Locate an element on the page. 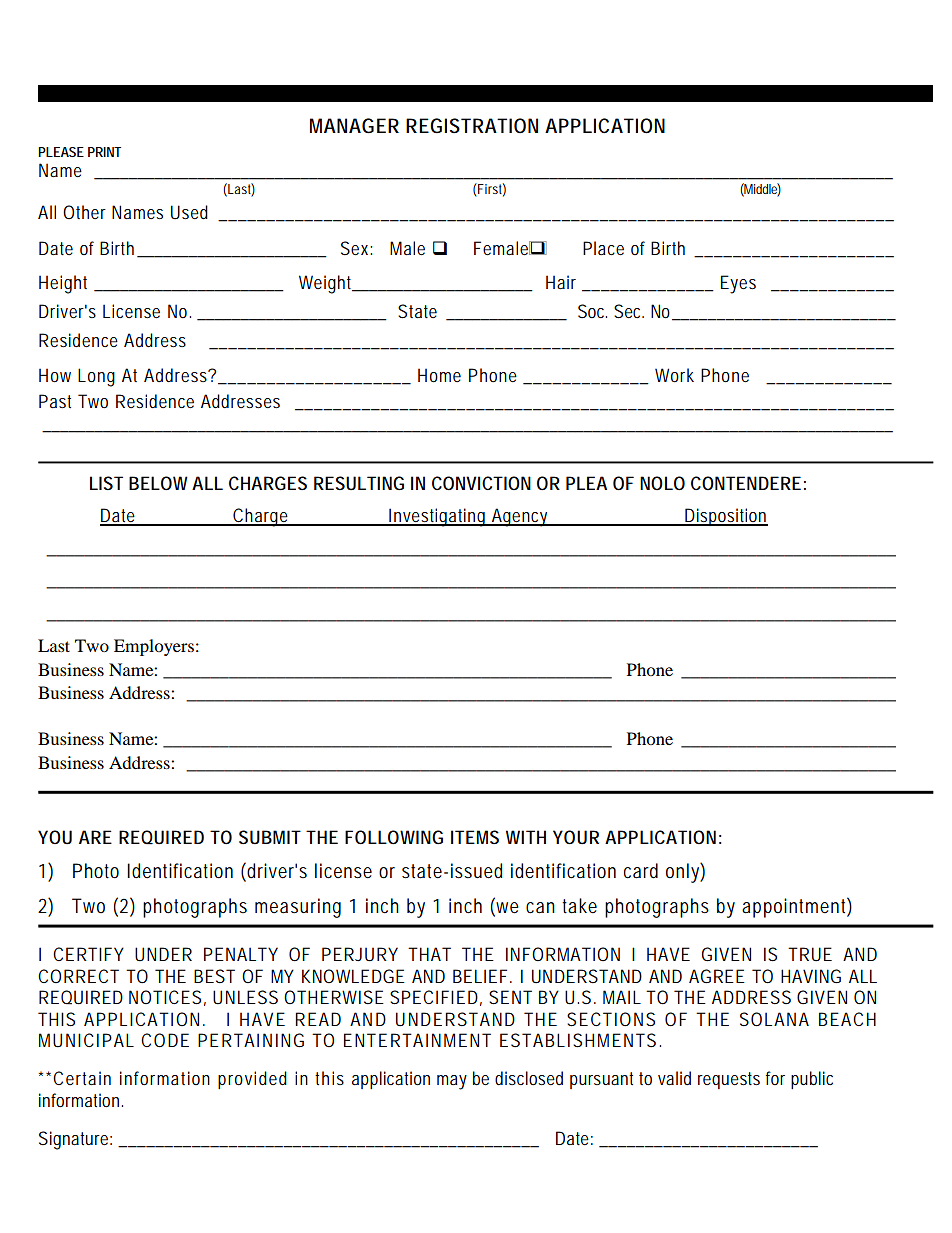 The width and height of the document is (952, 1233). PRINT is located at coordinates (104, 152).
